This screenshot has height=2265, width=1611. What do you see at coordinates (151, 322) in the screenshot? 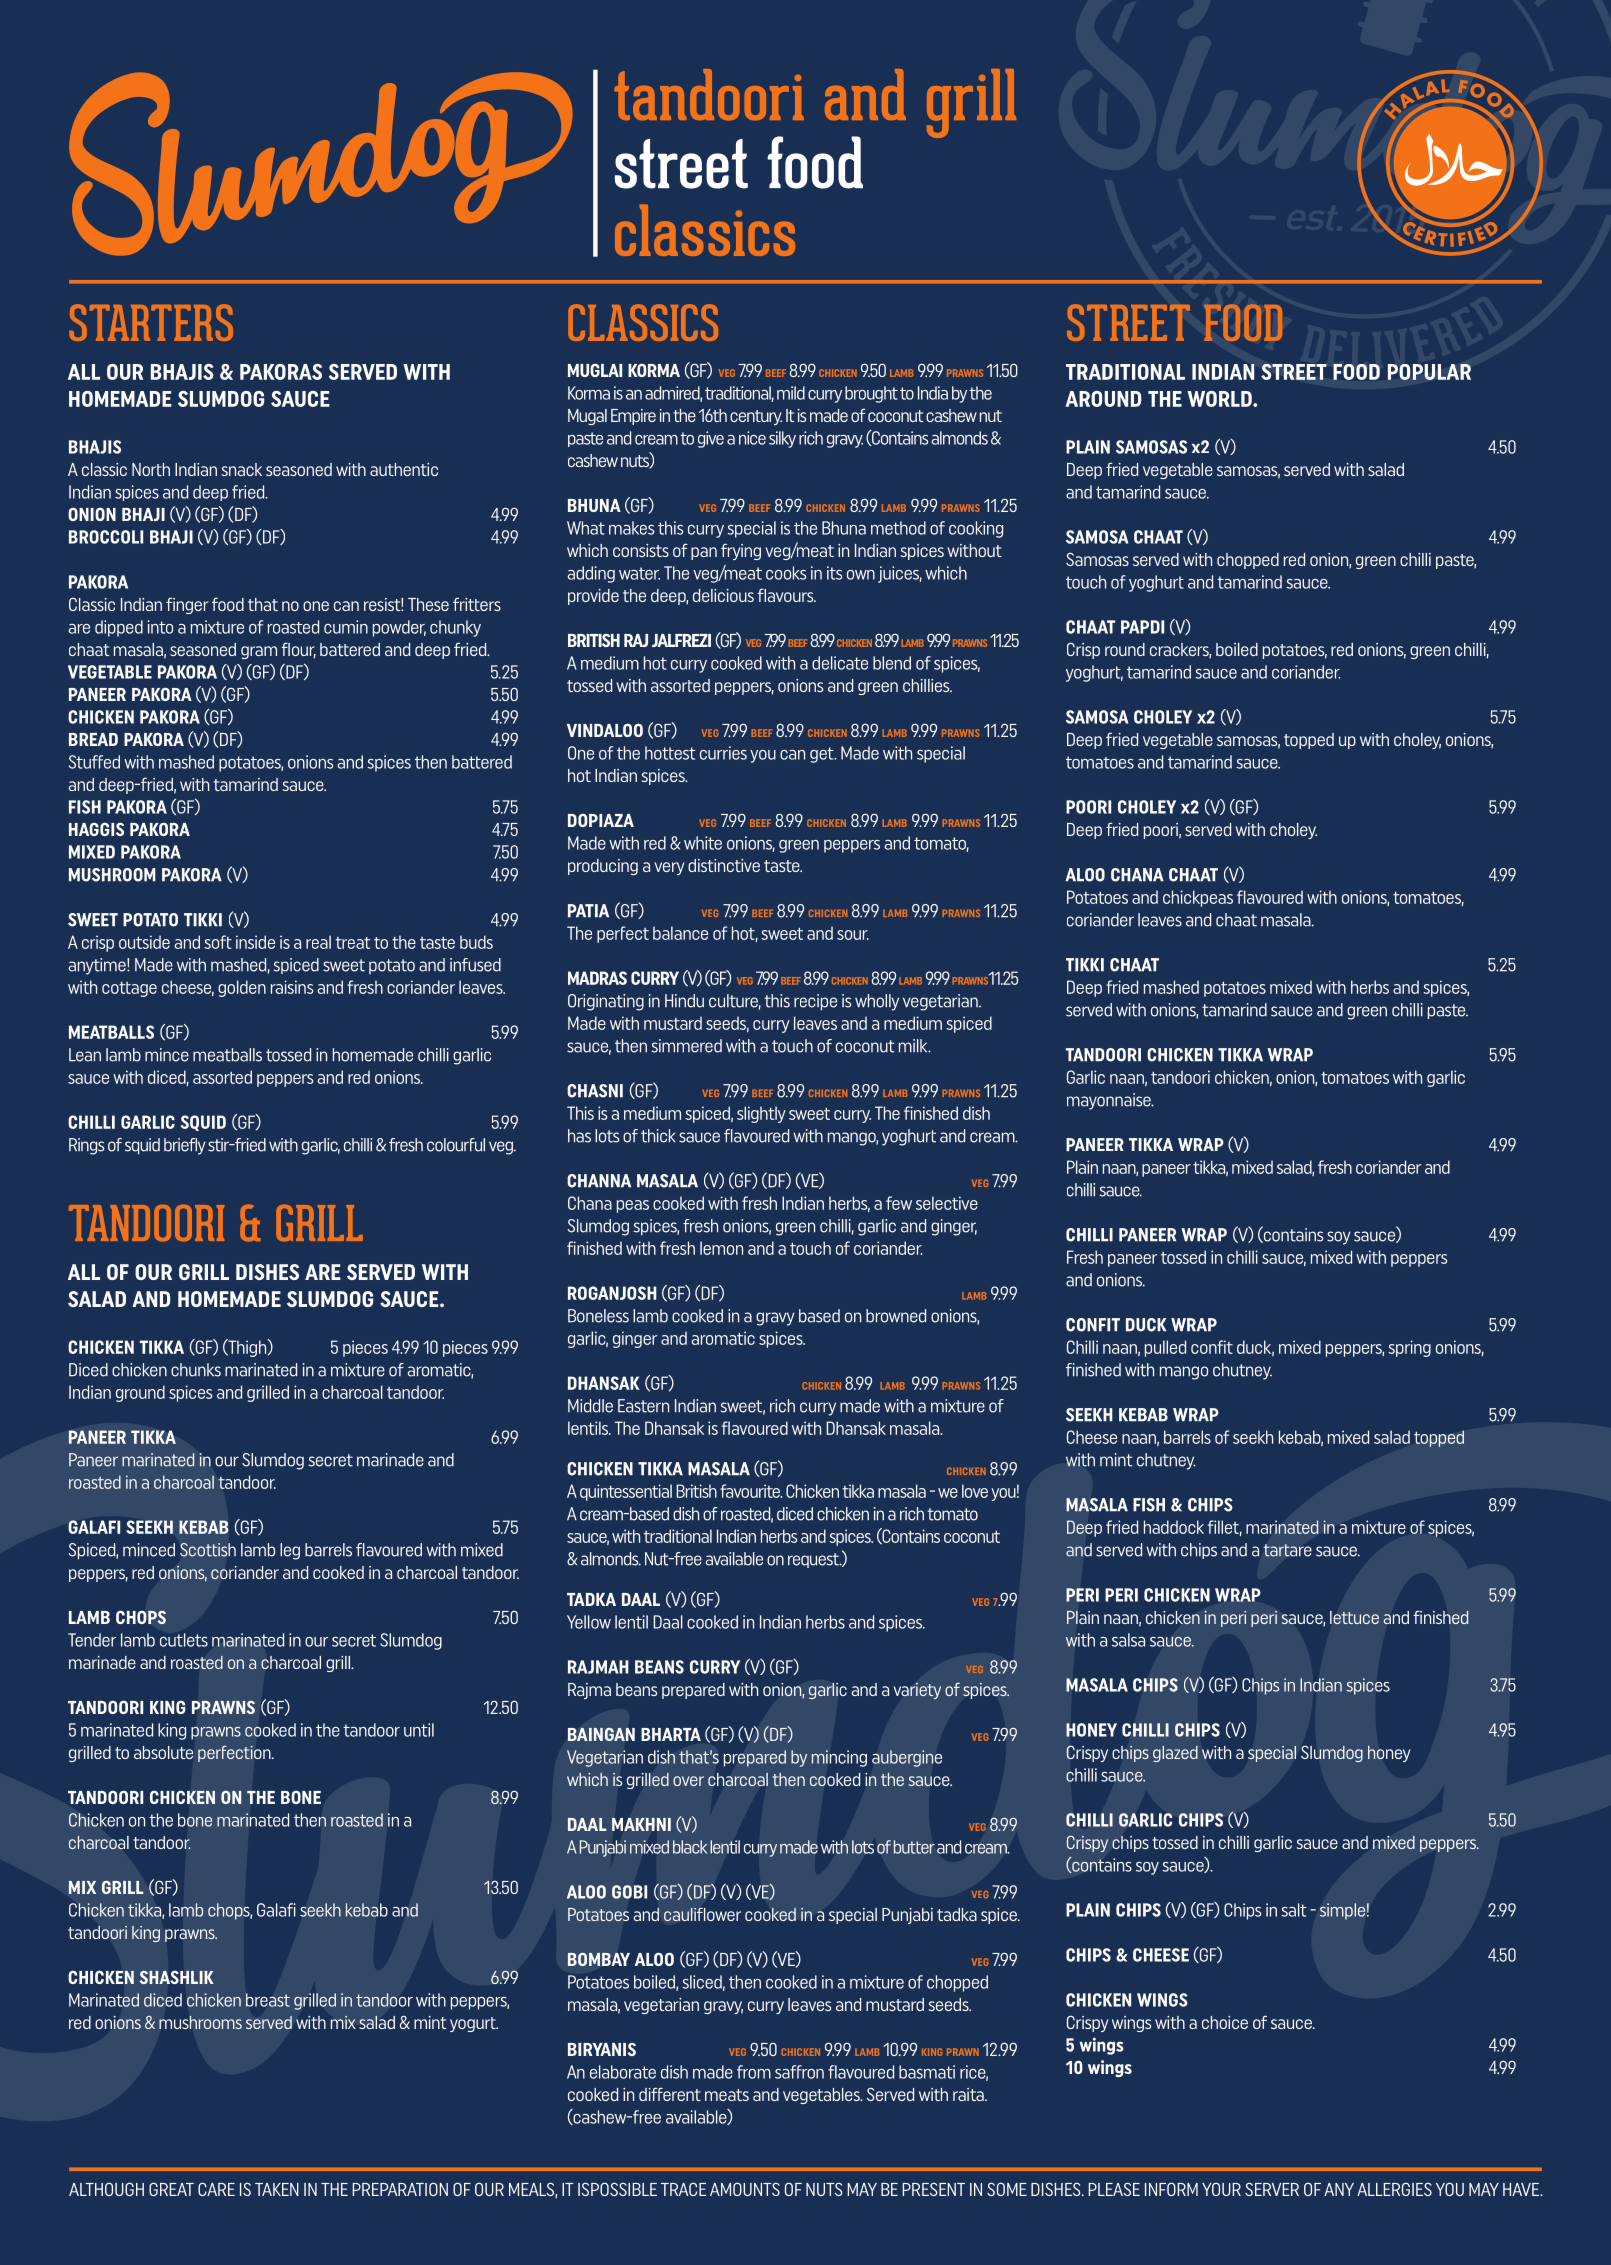
I see `starters` at bounding box center [151, 322].
